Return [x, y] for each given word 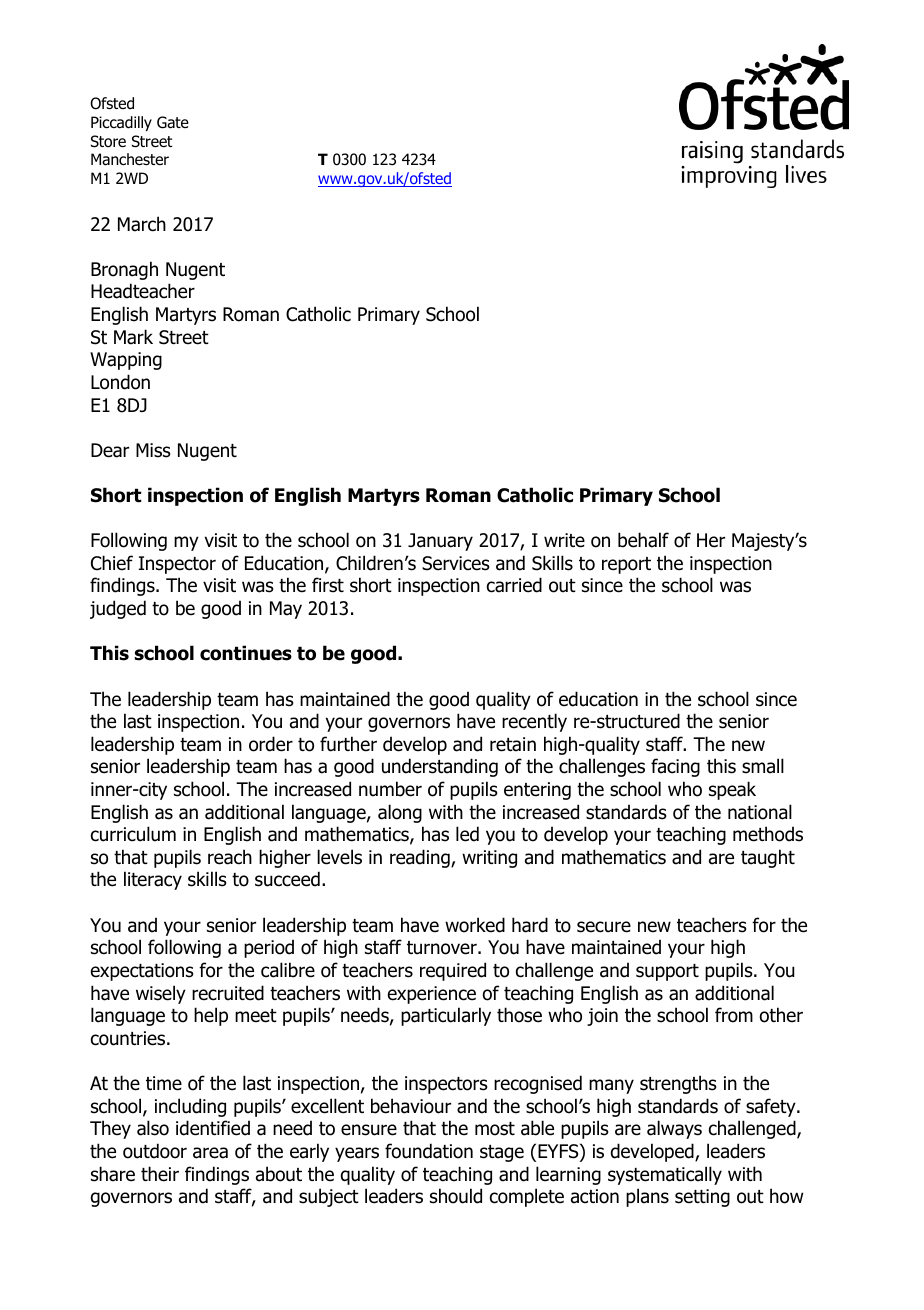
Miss [153, 450]
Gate [173, 122]
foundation [429, 1151]
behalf [643, 540]
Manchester [130, 159]
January [440, 542]
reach [230, 857]
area [210, 1153]
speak [732, 790]
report [626, 565]
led [467, 834]
